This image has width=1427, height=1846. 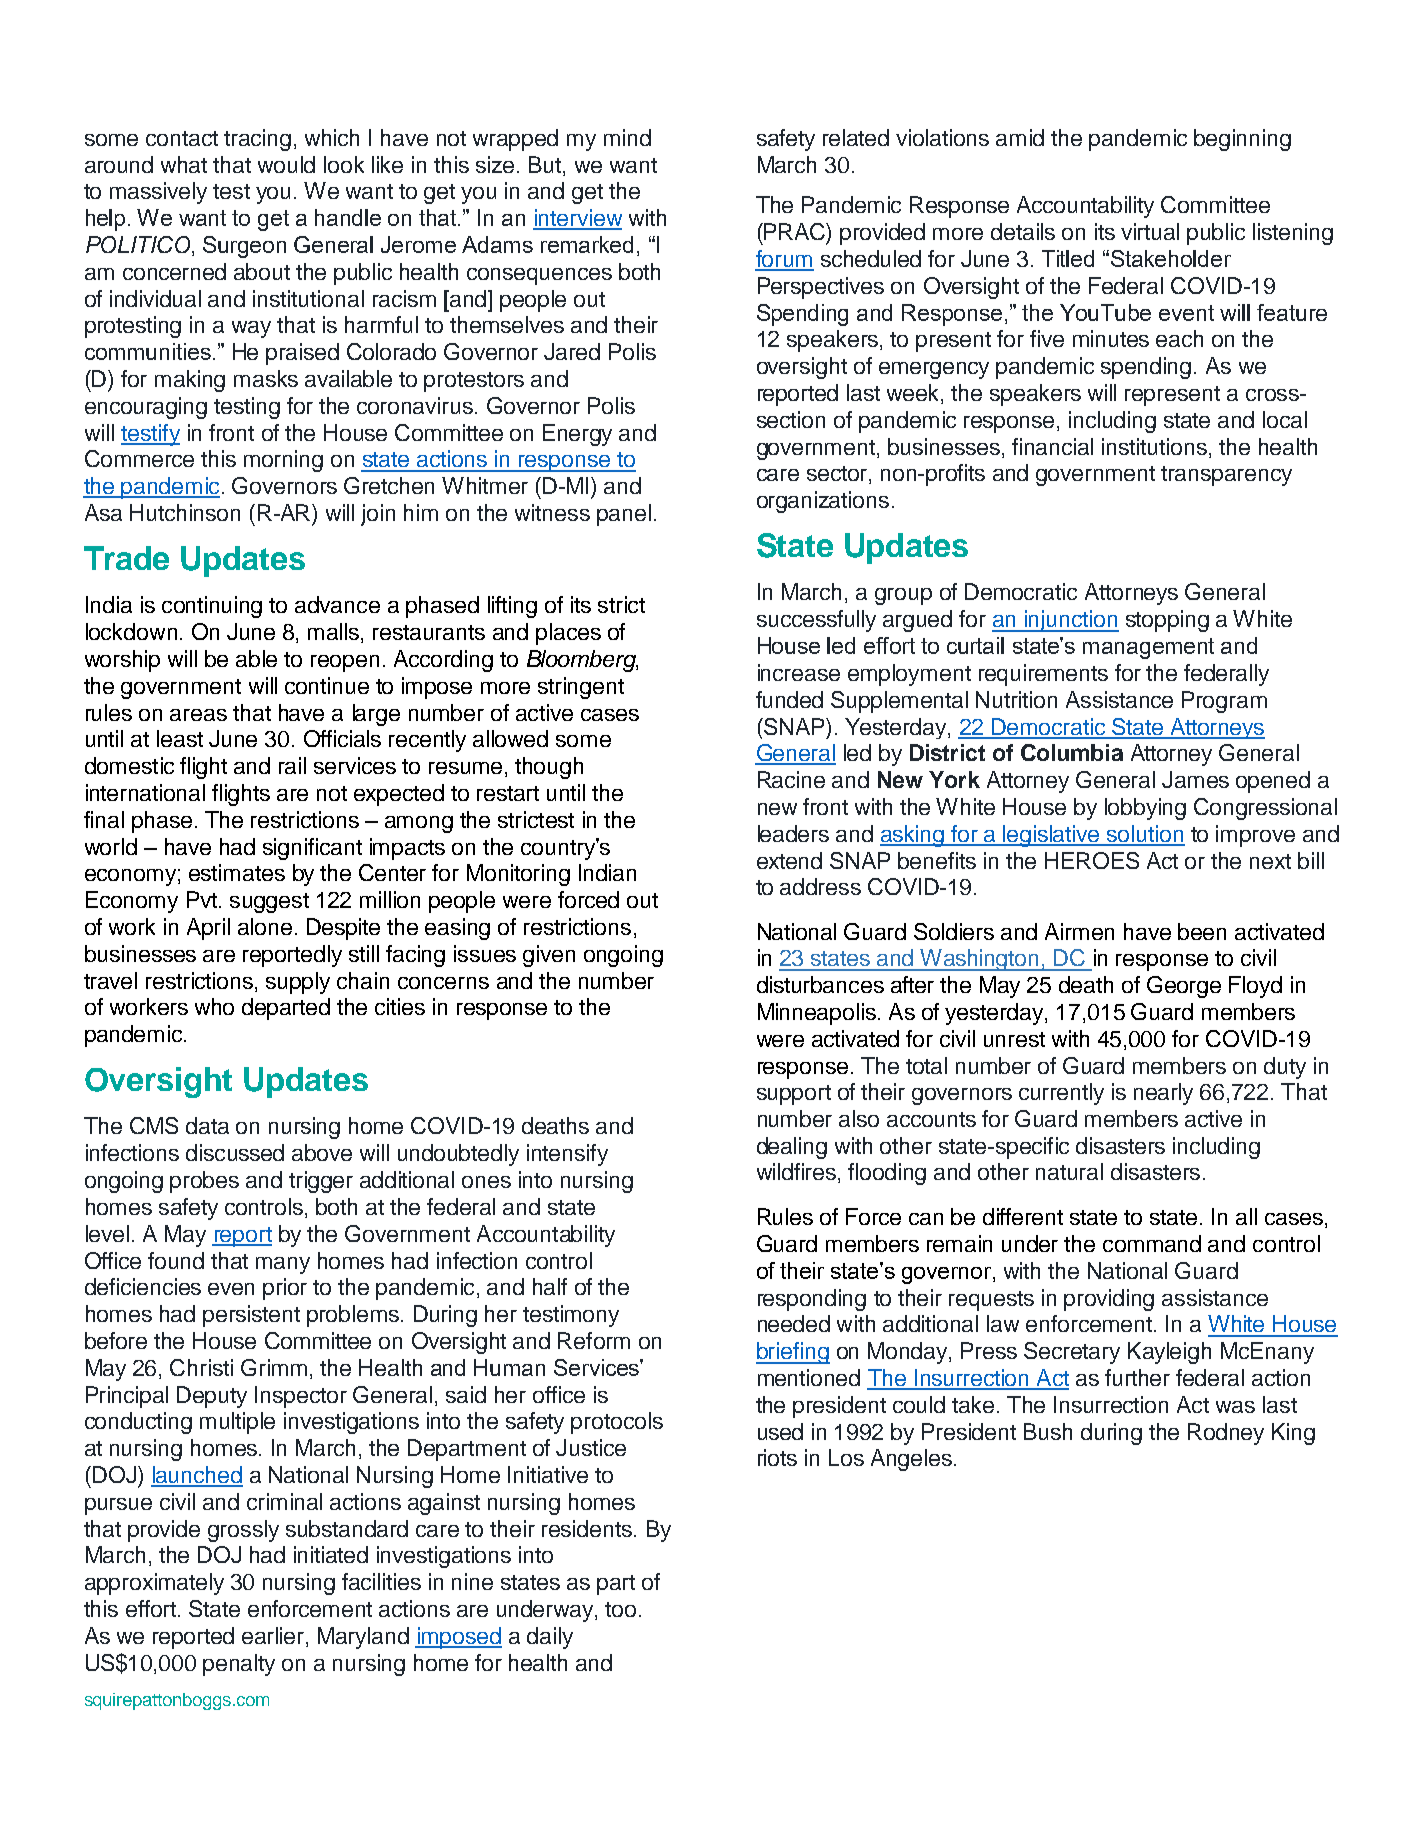 What do you see at coordinates (286, 164) in the image?
I see `would` at bounding box center [286, 164].
